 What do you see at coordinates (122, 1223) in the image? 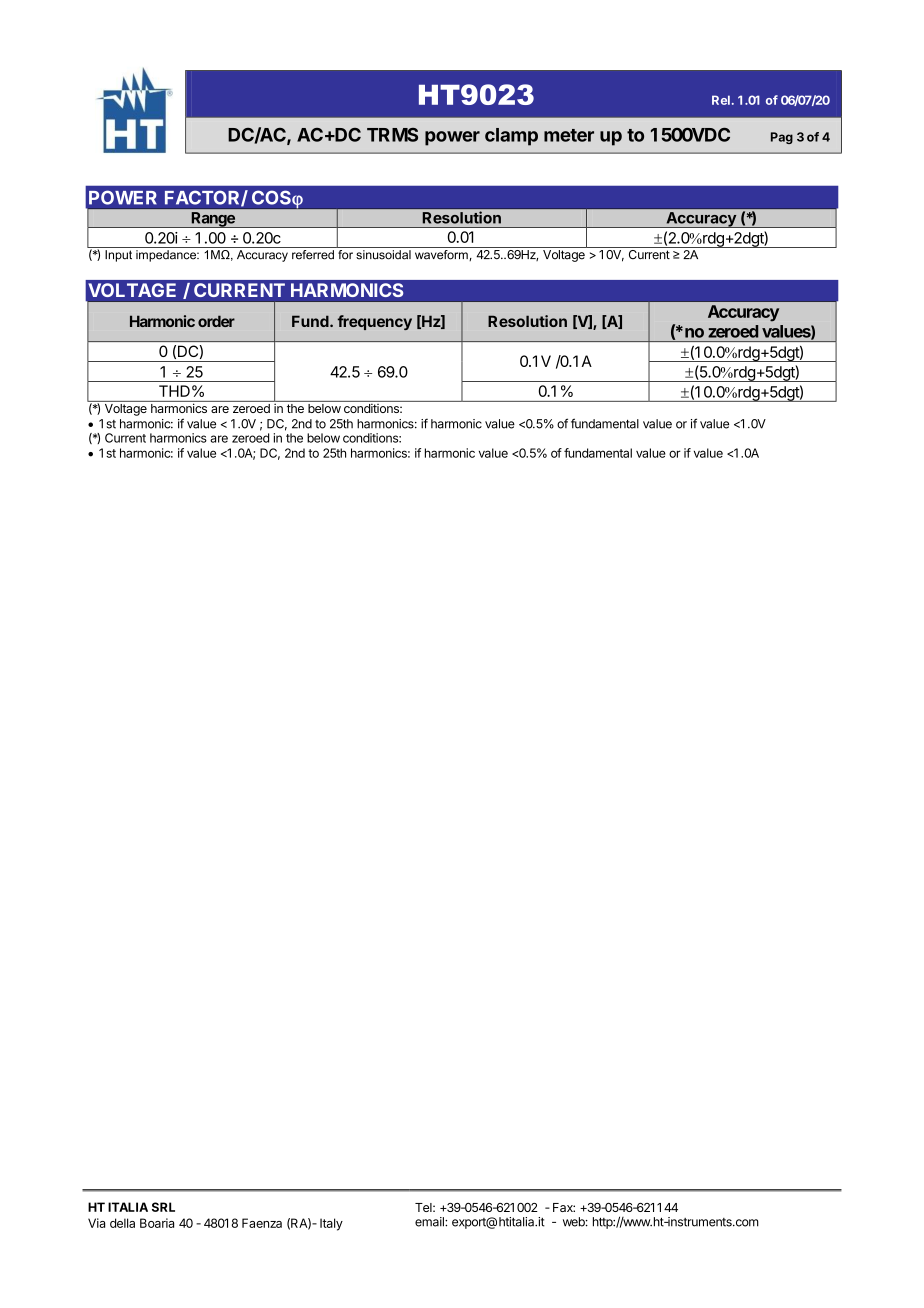
I see `della` at bounding box center [122, 1223].
